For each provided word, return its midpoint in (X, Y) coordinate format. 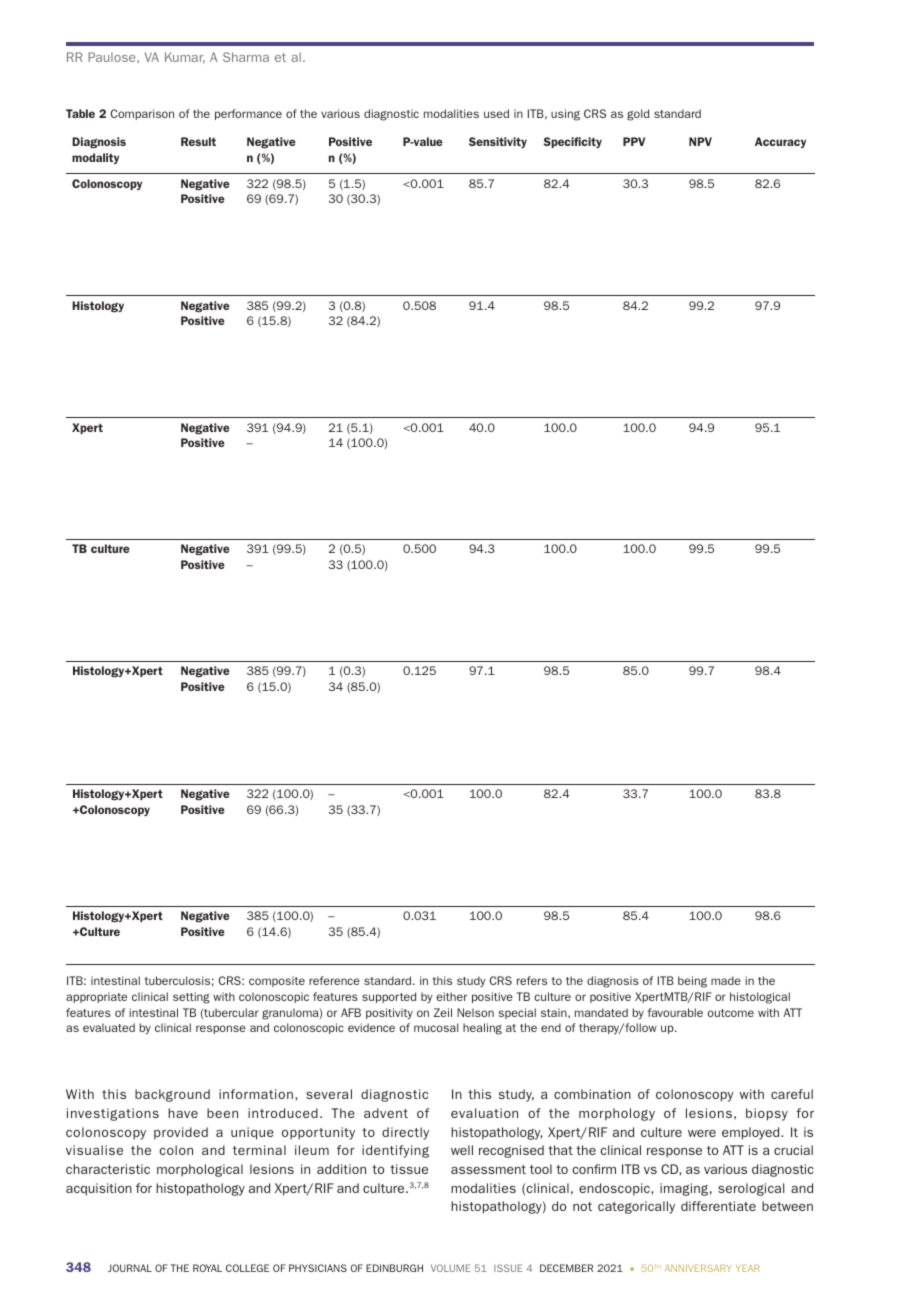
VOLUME (451, 1268)
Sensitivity (498, 142)
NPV (700, 141)
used (496, 113)
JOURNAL (130, 1268)
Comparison (142, 114)
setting (191, 998)
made (726, 980)
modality (95, 158)
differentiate (718, 1206)
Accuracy (780, 142)
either (451, 996)
